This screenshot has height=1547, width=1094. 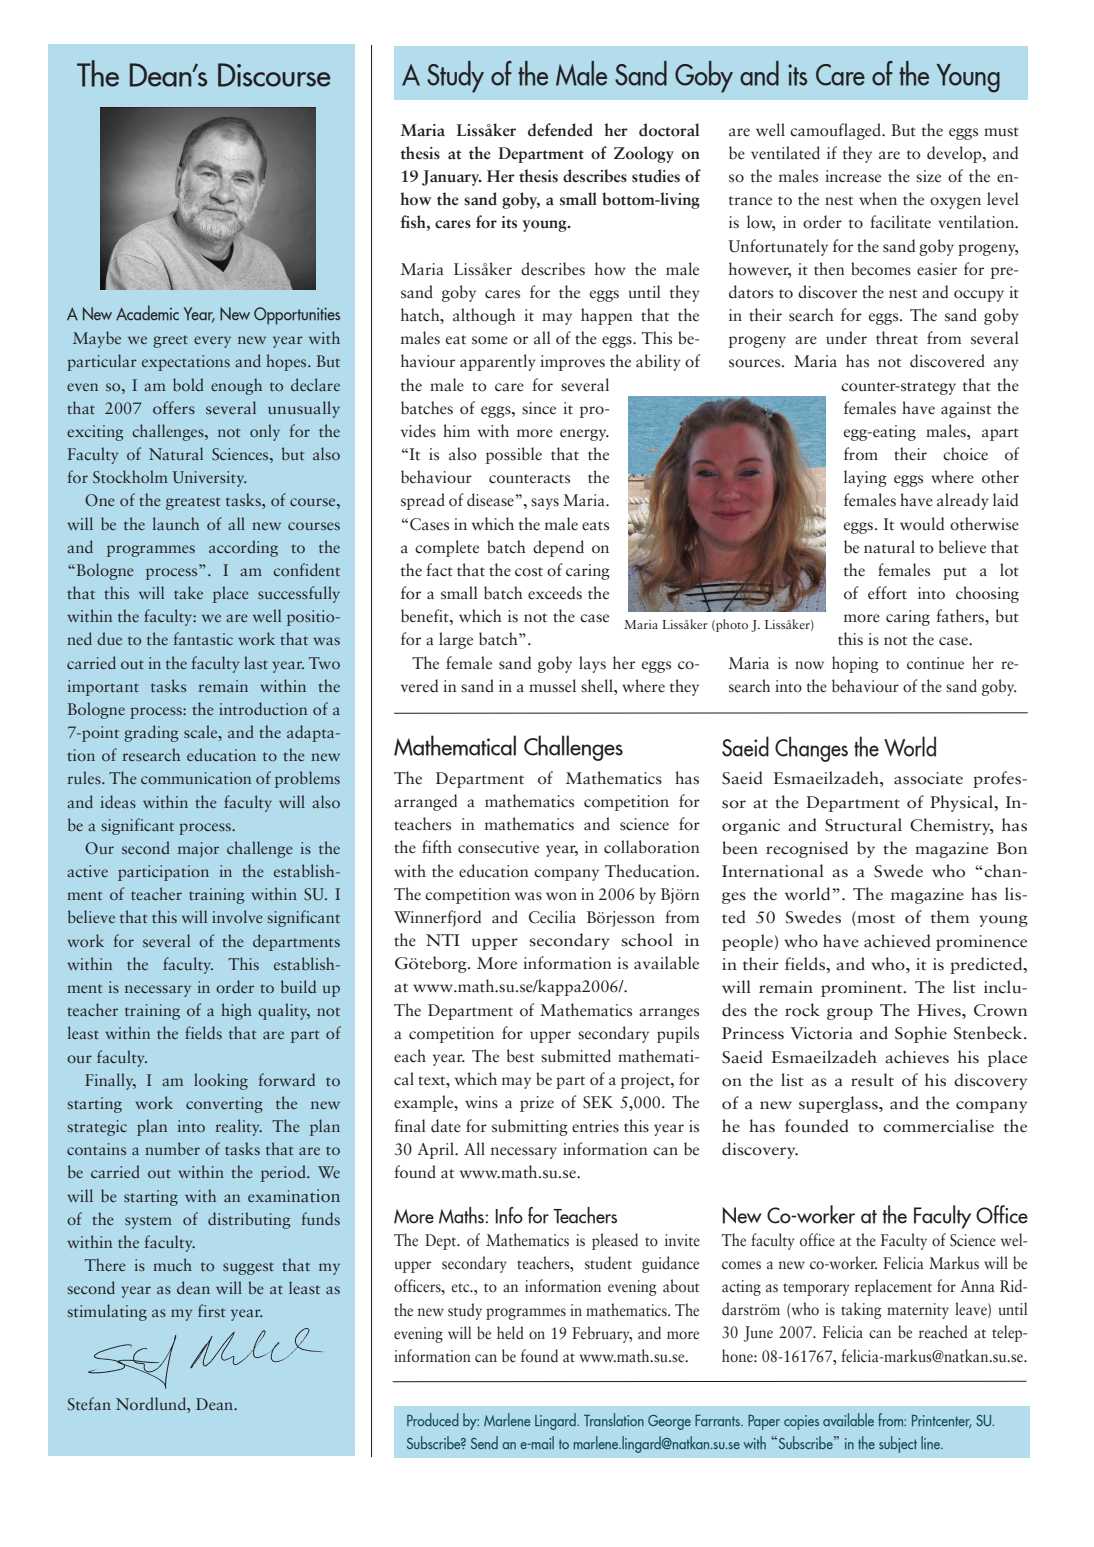 What do you see at coordinates (537, 1104) in the screenshot?
I see `prize` at bounding box center [537, 1104].
